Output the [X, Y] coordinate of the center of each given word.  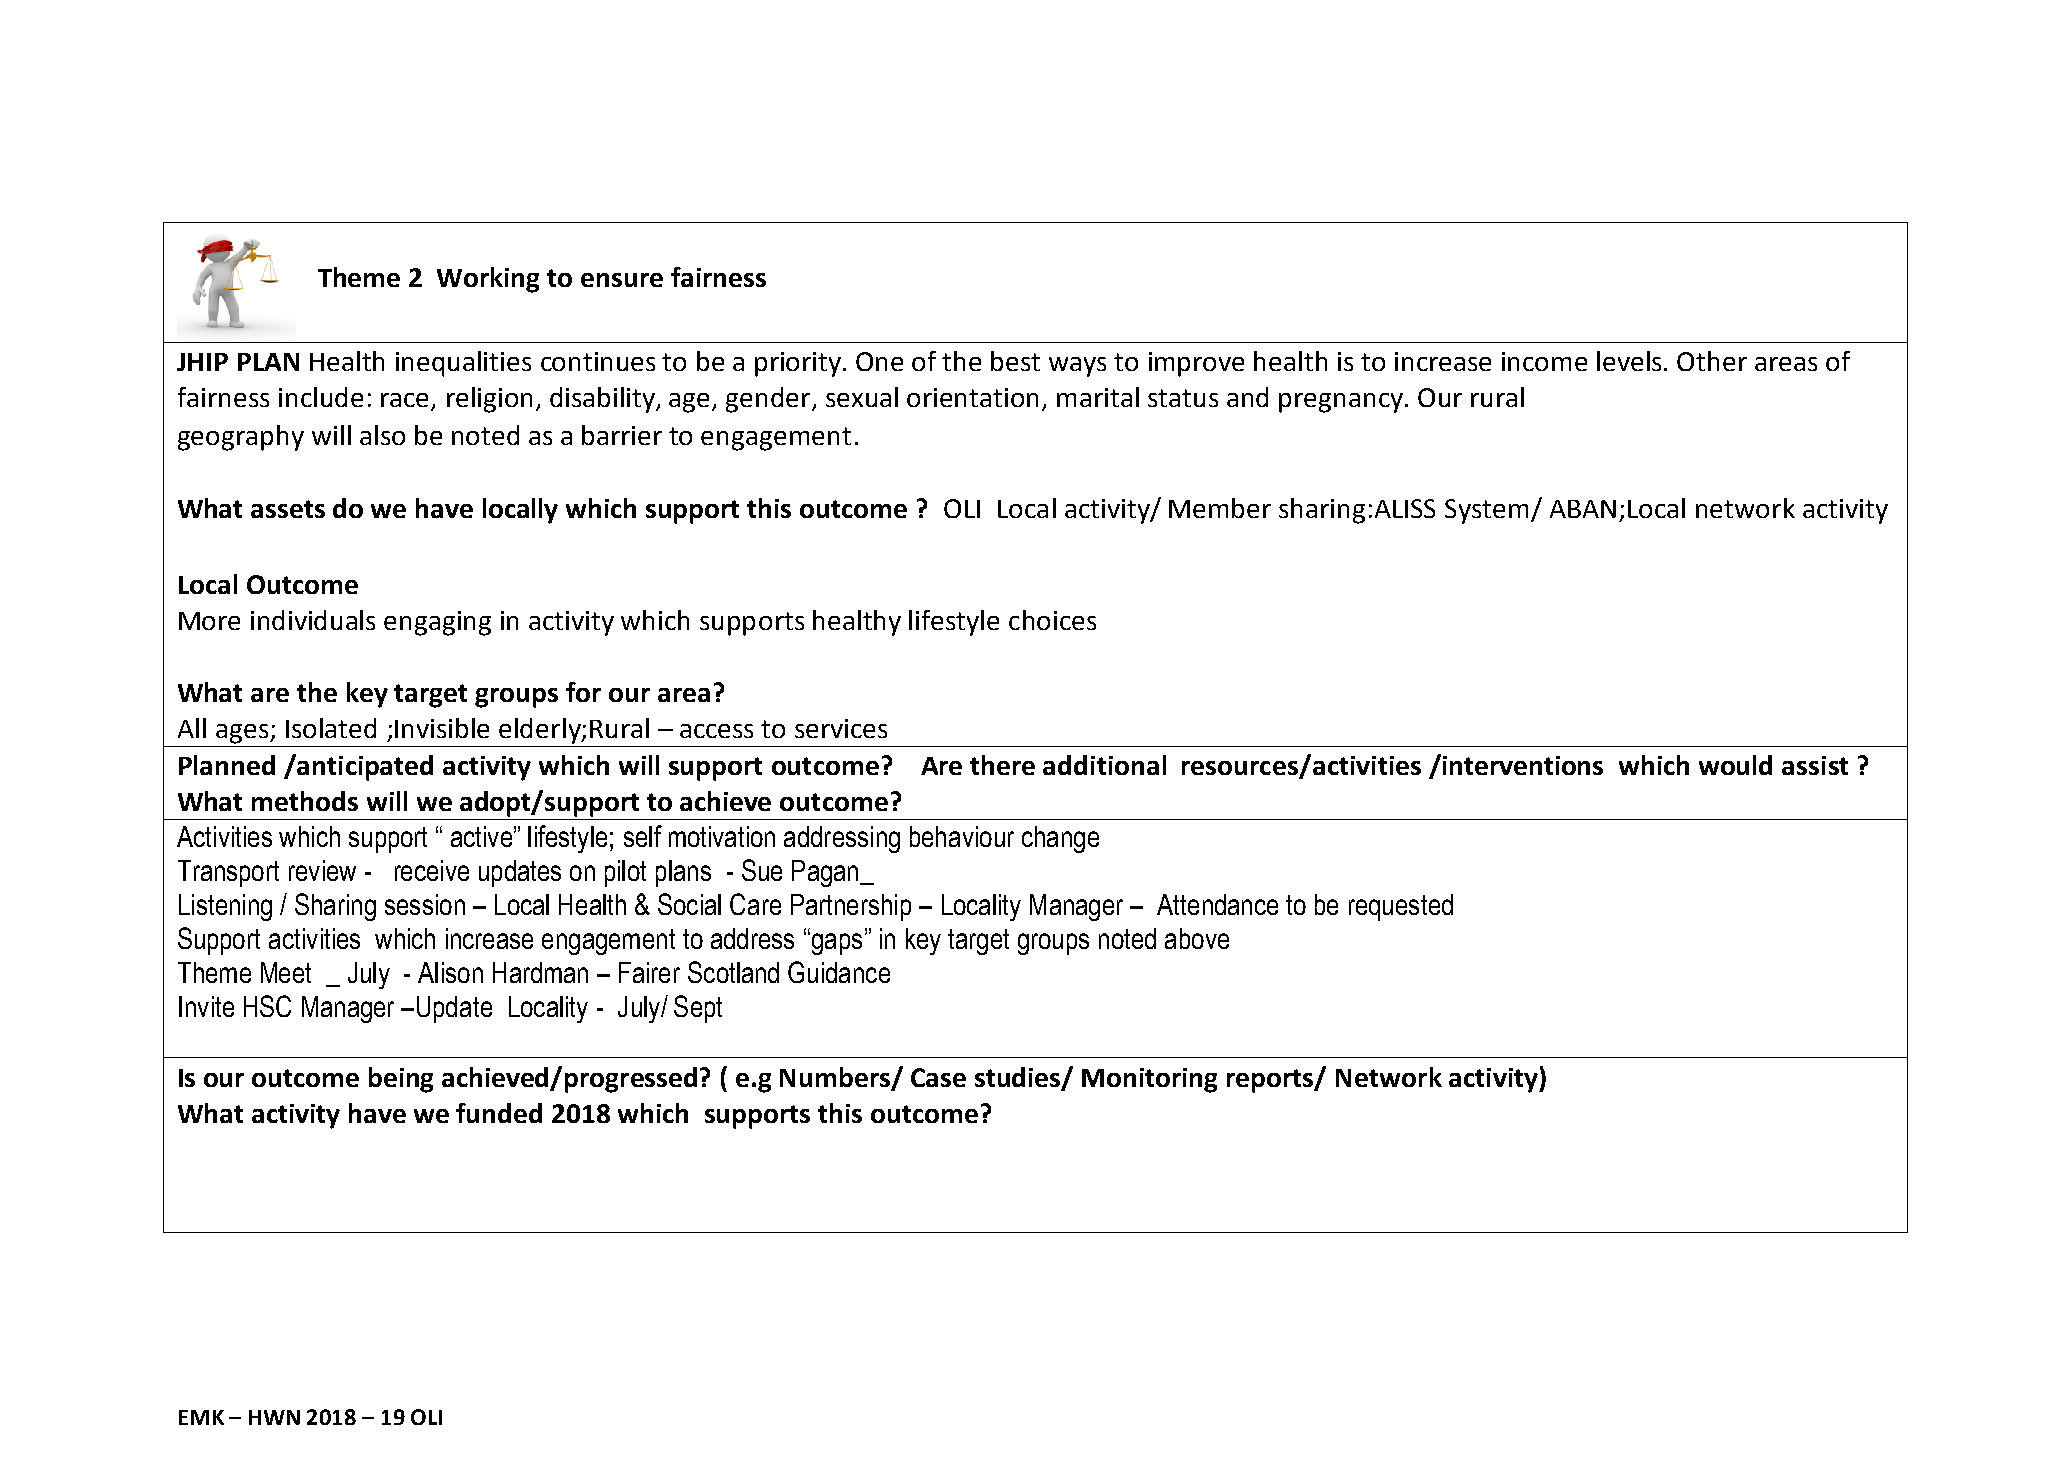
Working [488, 280]
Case [938, 1077]
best [1015, 361]
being [401, 1080]
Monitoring [1149, 1080]
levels [1629, 361]
